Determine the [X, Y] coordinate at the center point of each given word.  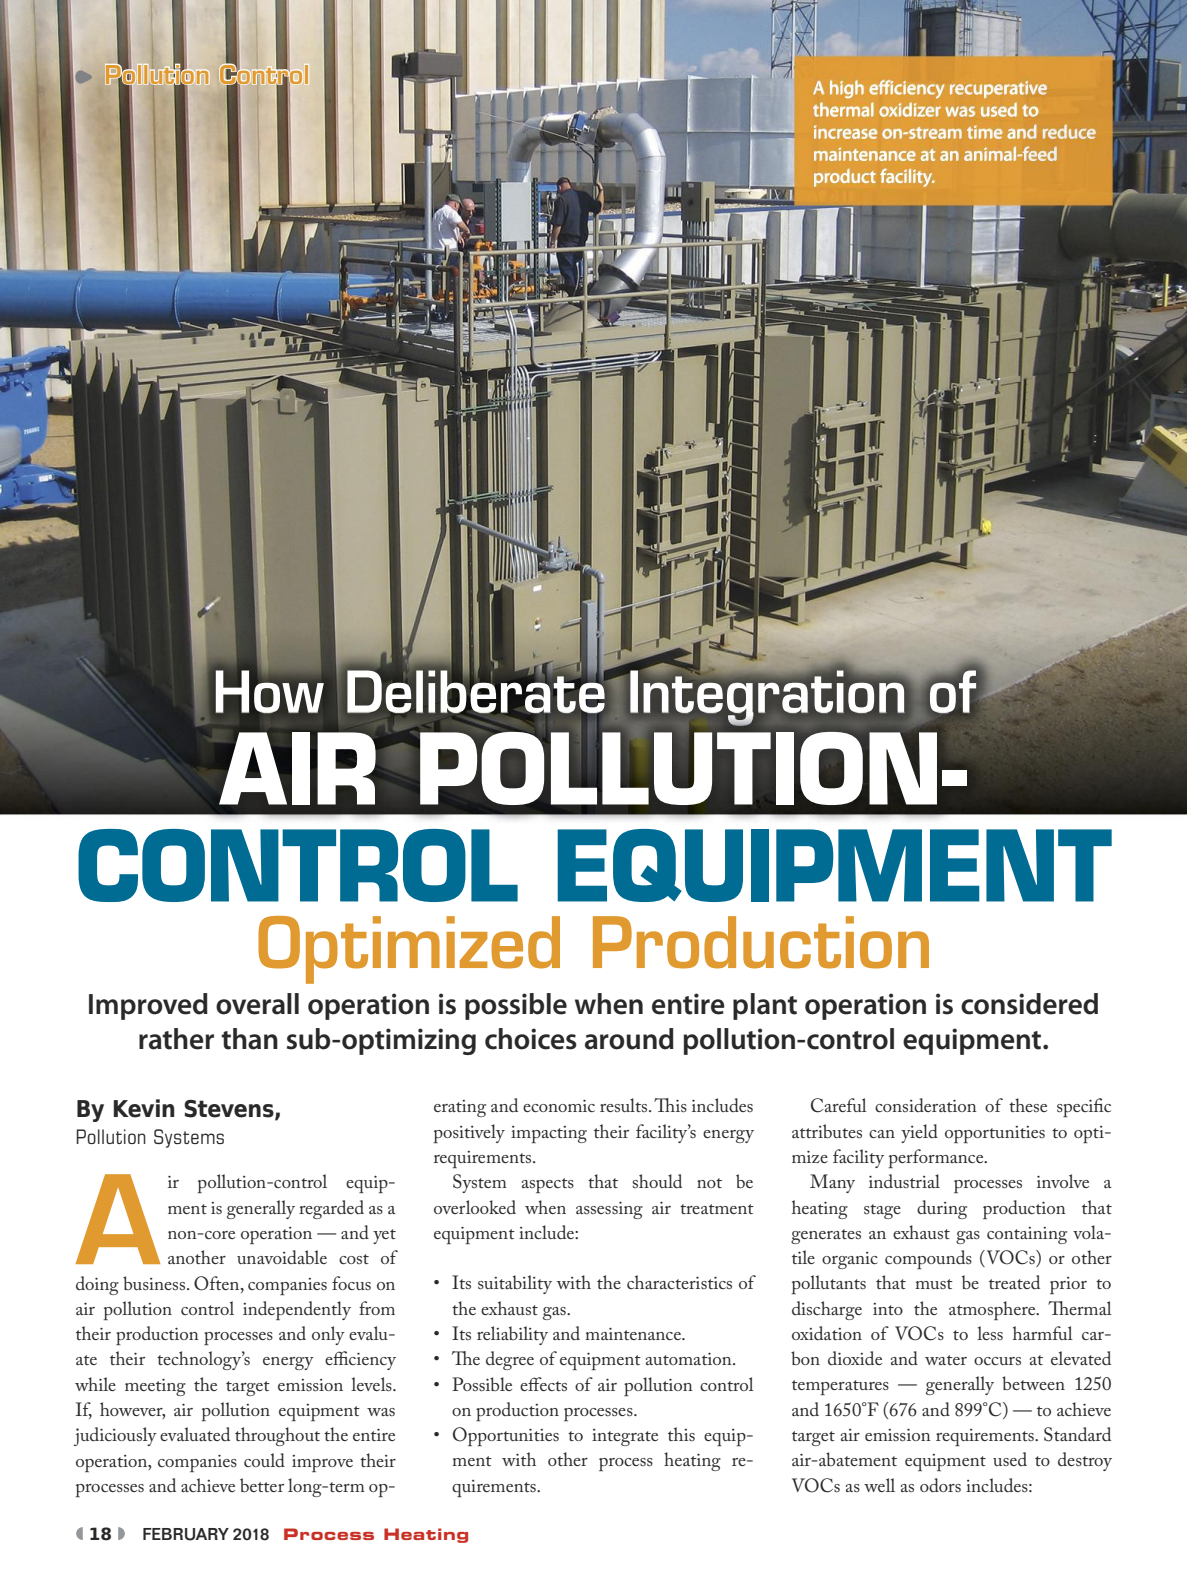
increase [845, 132]
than [249, 1039]
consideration [926, 1105]
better [262, 1485]
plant [765, 1006]
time [984, 132]
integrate [625, 1437]
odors [940, 1485]
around [629, 1039]
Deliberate [477, 691]
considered [1029, 1004]
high [847, 89]
